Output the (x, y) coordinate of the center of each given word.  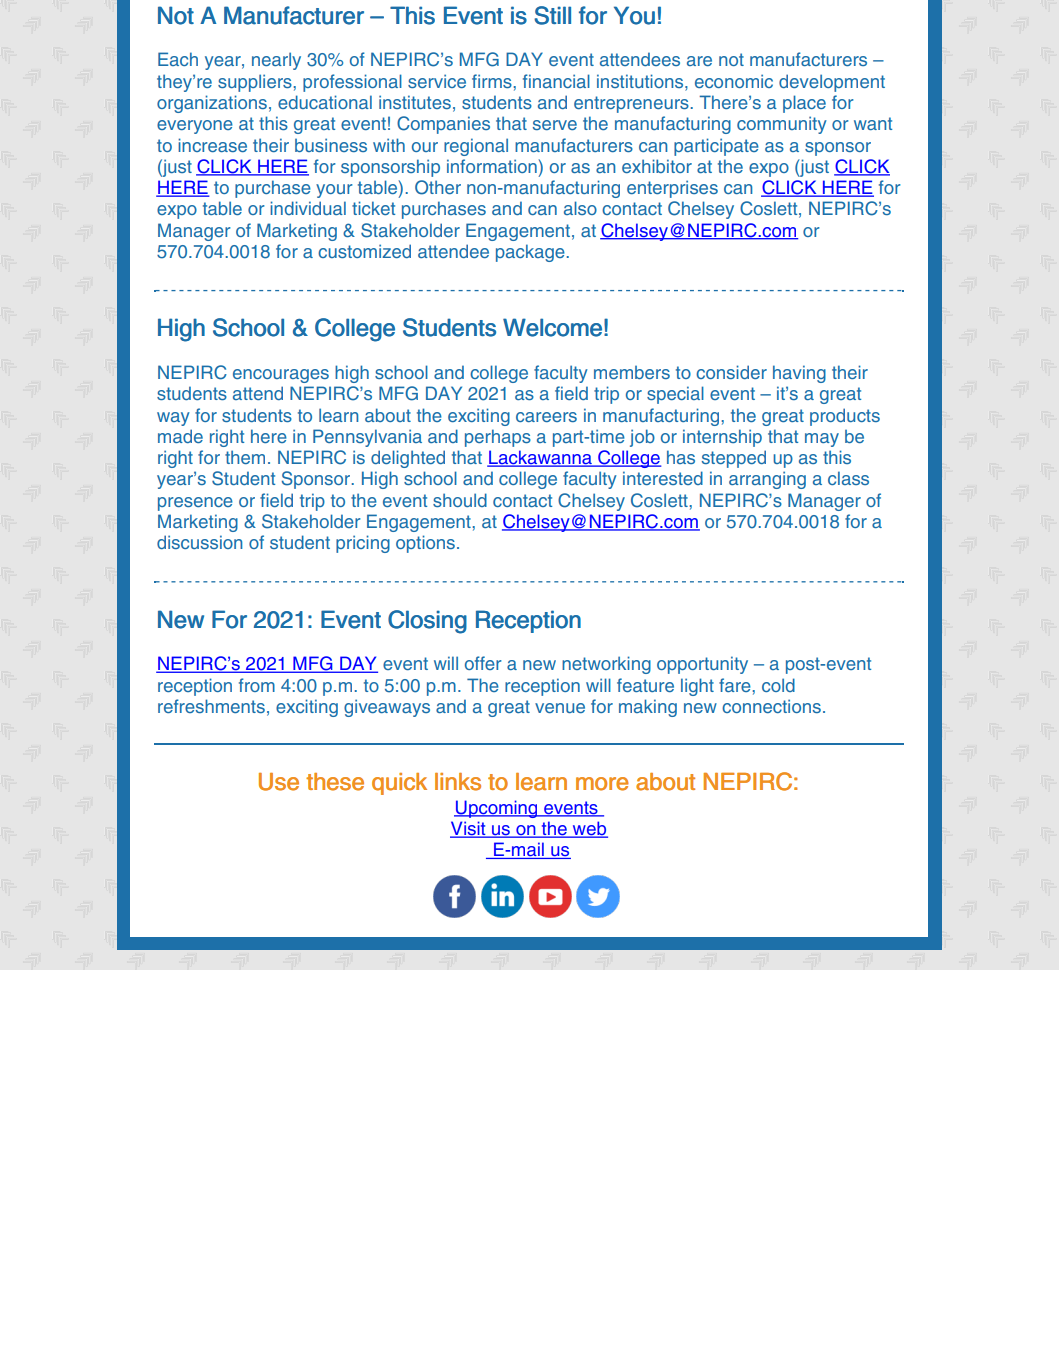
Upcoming (497, 809)
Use (279, 782)
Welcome (552, 327)
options (425, 544)
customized (364, 251)
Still (552, 15)
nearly (276, 61)
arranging (767, 480)
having (799, 374)
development (832, 83)
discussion (199, 542)
